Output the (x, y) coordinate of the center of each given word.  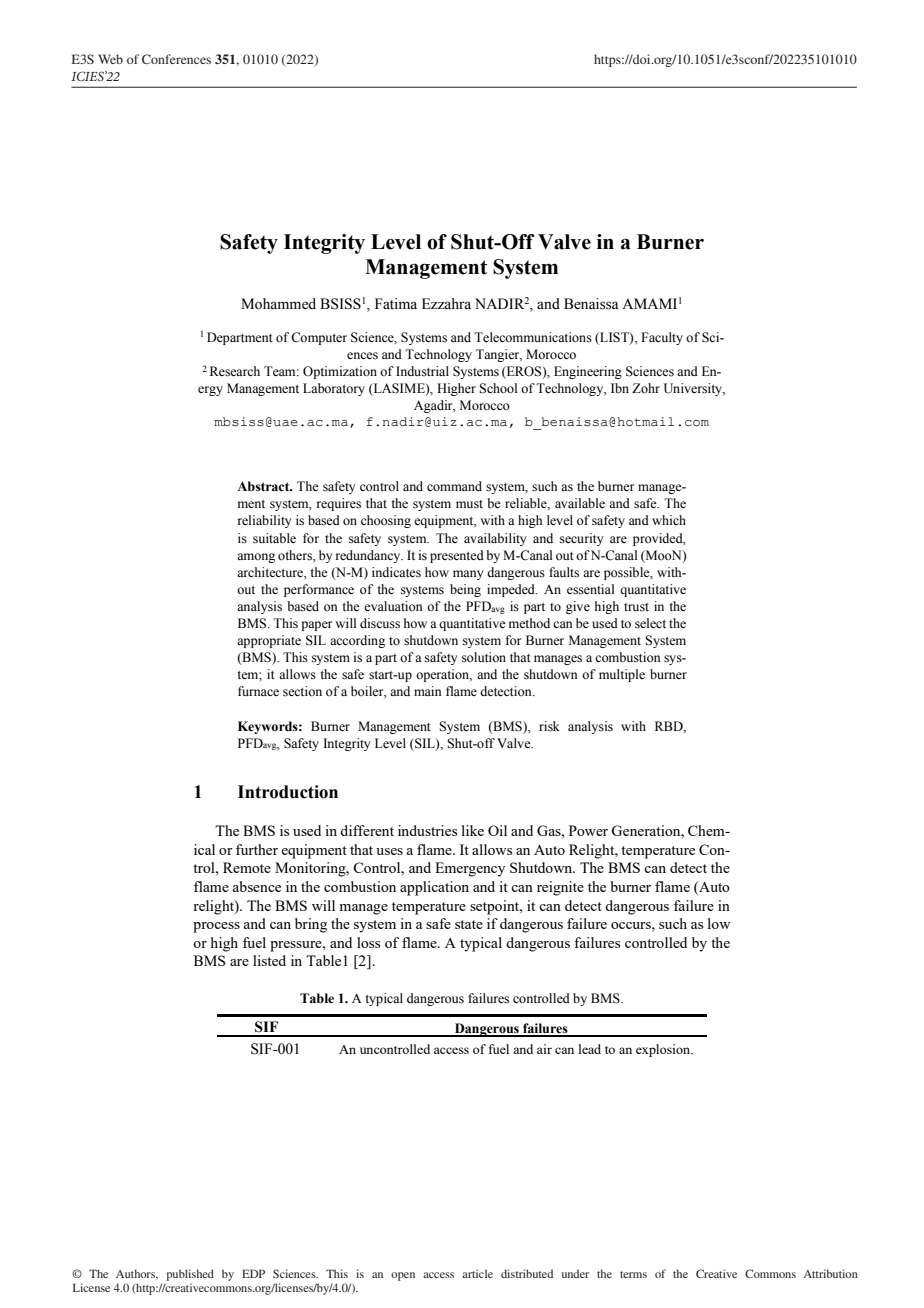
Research (235, 371)
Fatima (396, 303)
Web (110, 59)
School (498, 388)
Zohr (646, 388)
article (477, 1273)
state (469, 924)
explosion (664, 1050)
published (190, 1275)
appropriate (269, 641)
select (650, 623)
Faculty (662, 338)
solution (484, 657)
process (216, 927)
